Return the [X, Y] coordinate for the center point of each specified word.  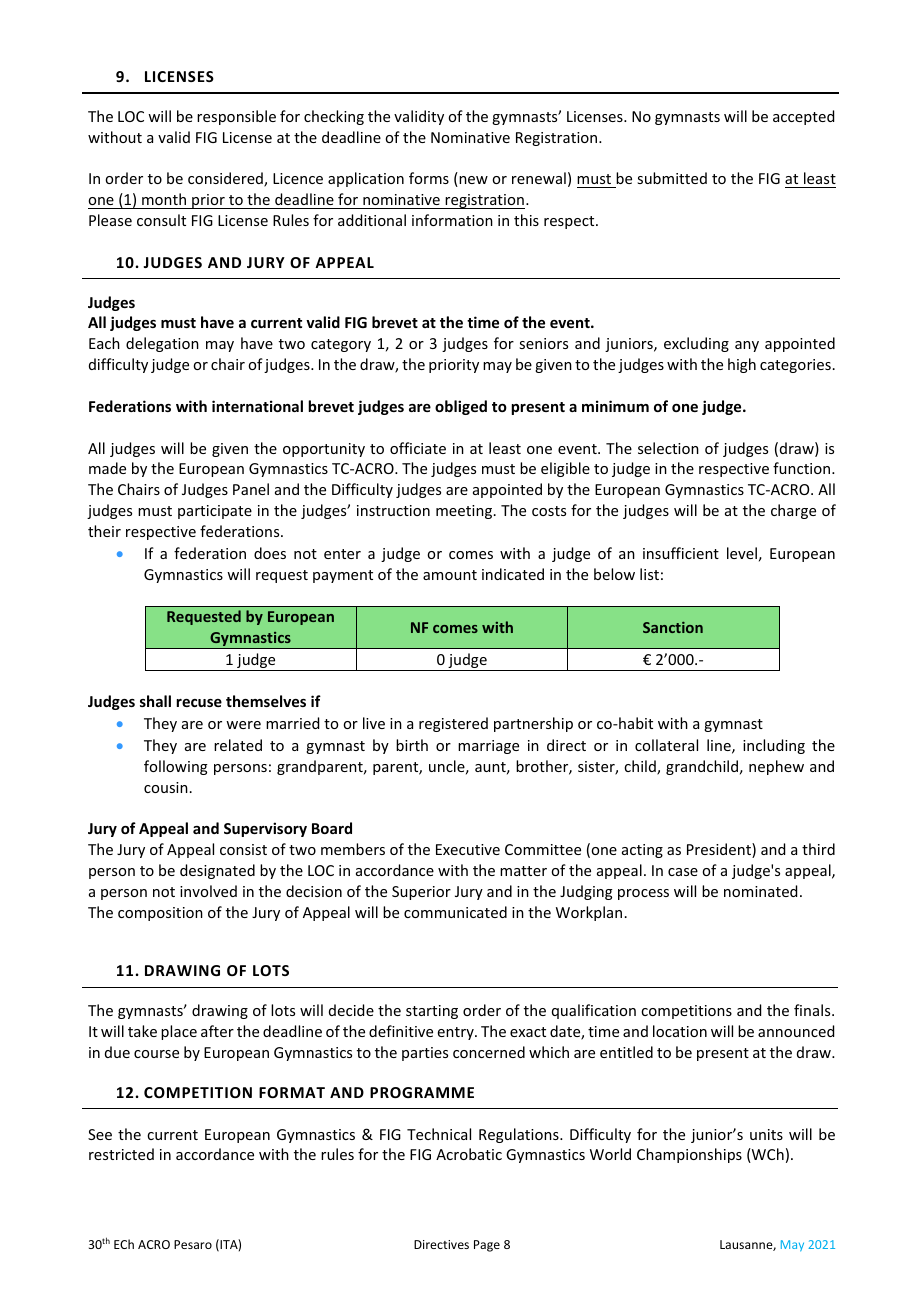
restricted [121, 1154]
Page [487, 1246]
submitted [672, 178]
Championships [689, 1155]
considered [226, 179]
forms [429, 178]
